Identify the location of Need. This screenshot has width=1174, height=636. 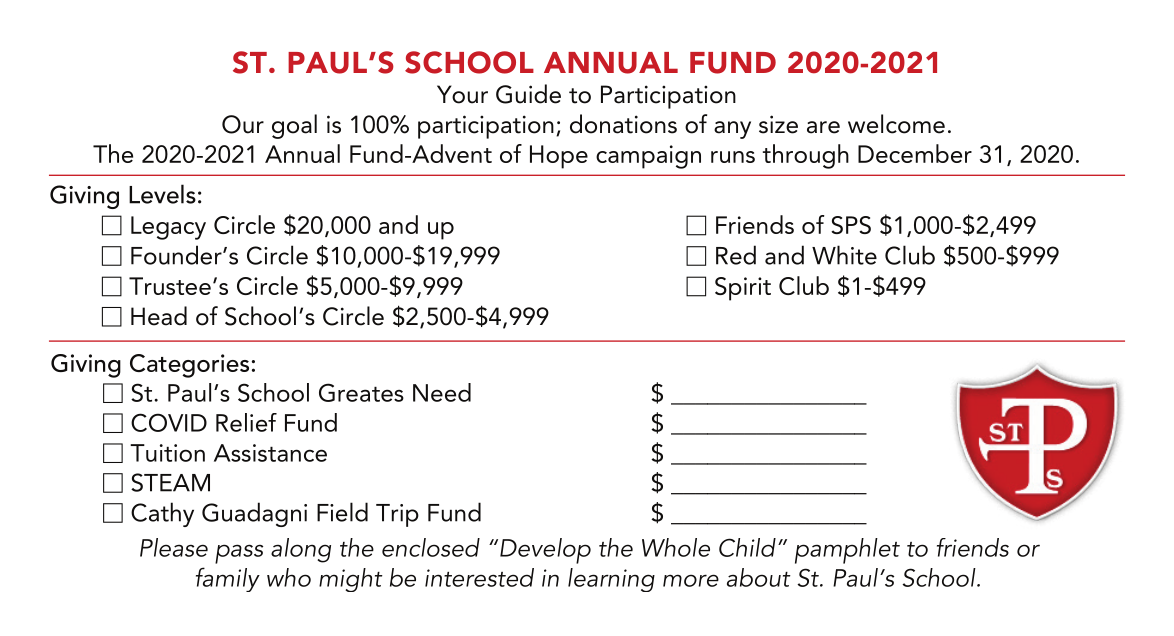
(442, 392).
